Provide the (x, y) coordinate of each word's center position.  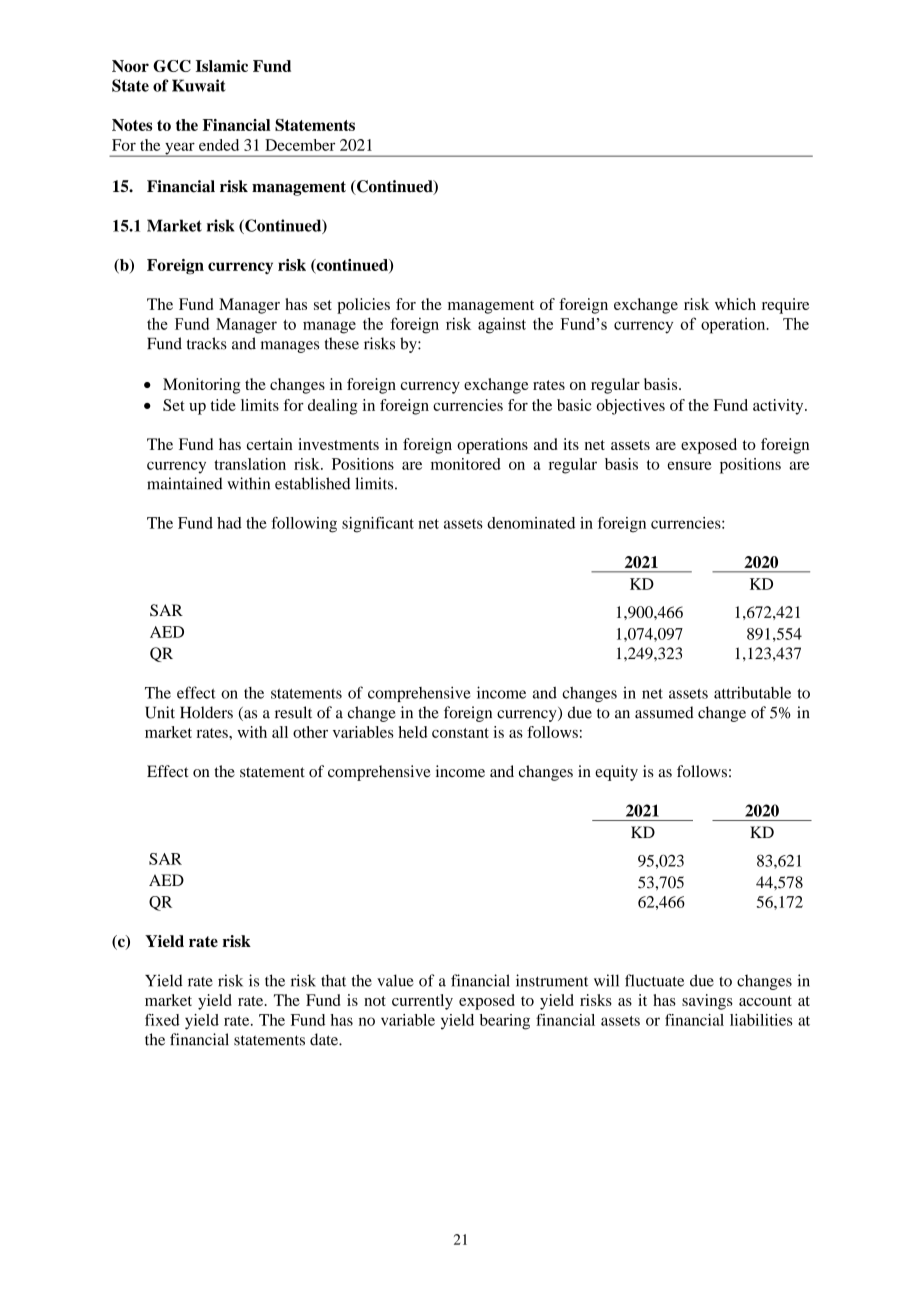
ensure (690, 465)
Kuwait (199, 85)
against (502, 326)
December (300, 145)
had (229, 523)
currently (422, 1002)
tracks (207, 343)
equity (616, 773)
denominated (531, 523)
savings (707, 1002)
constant (460, 733)
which (735, 304)
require (785, 306)
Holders (206, 712)
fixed (162, 1020)
